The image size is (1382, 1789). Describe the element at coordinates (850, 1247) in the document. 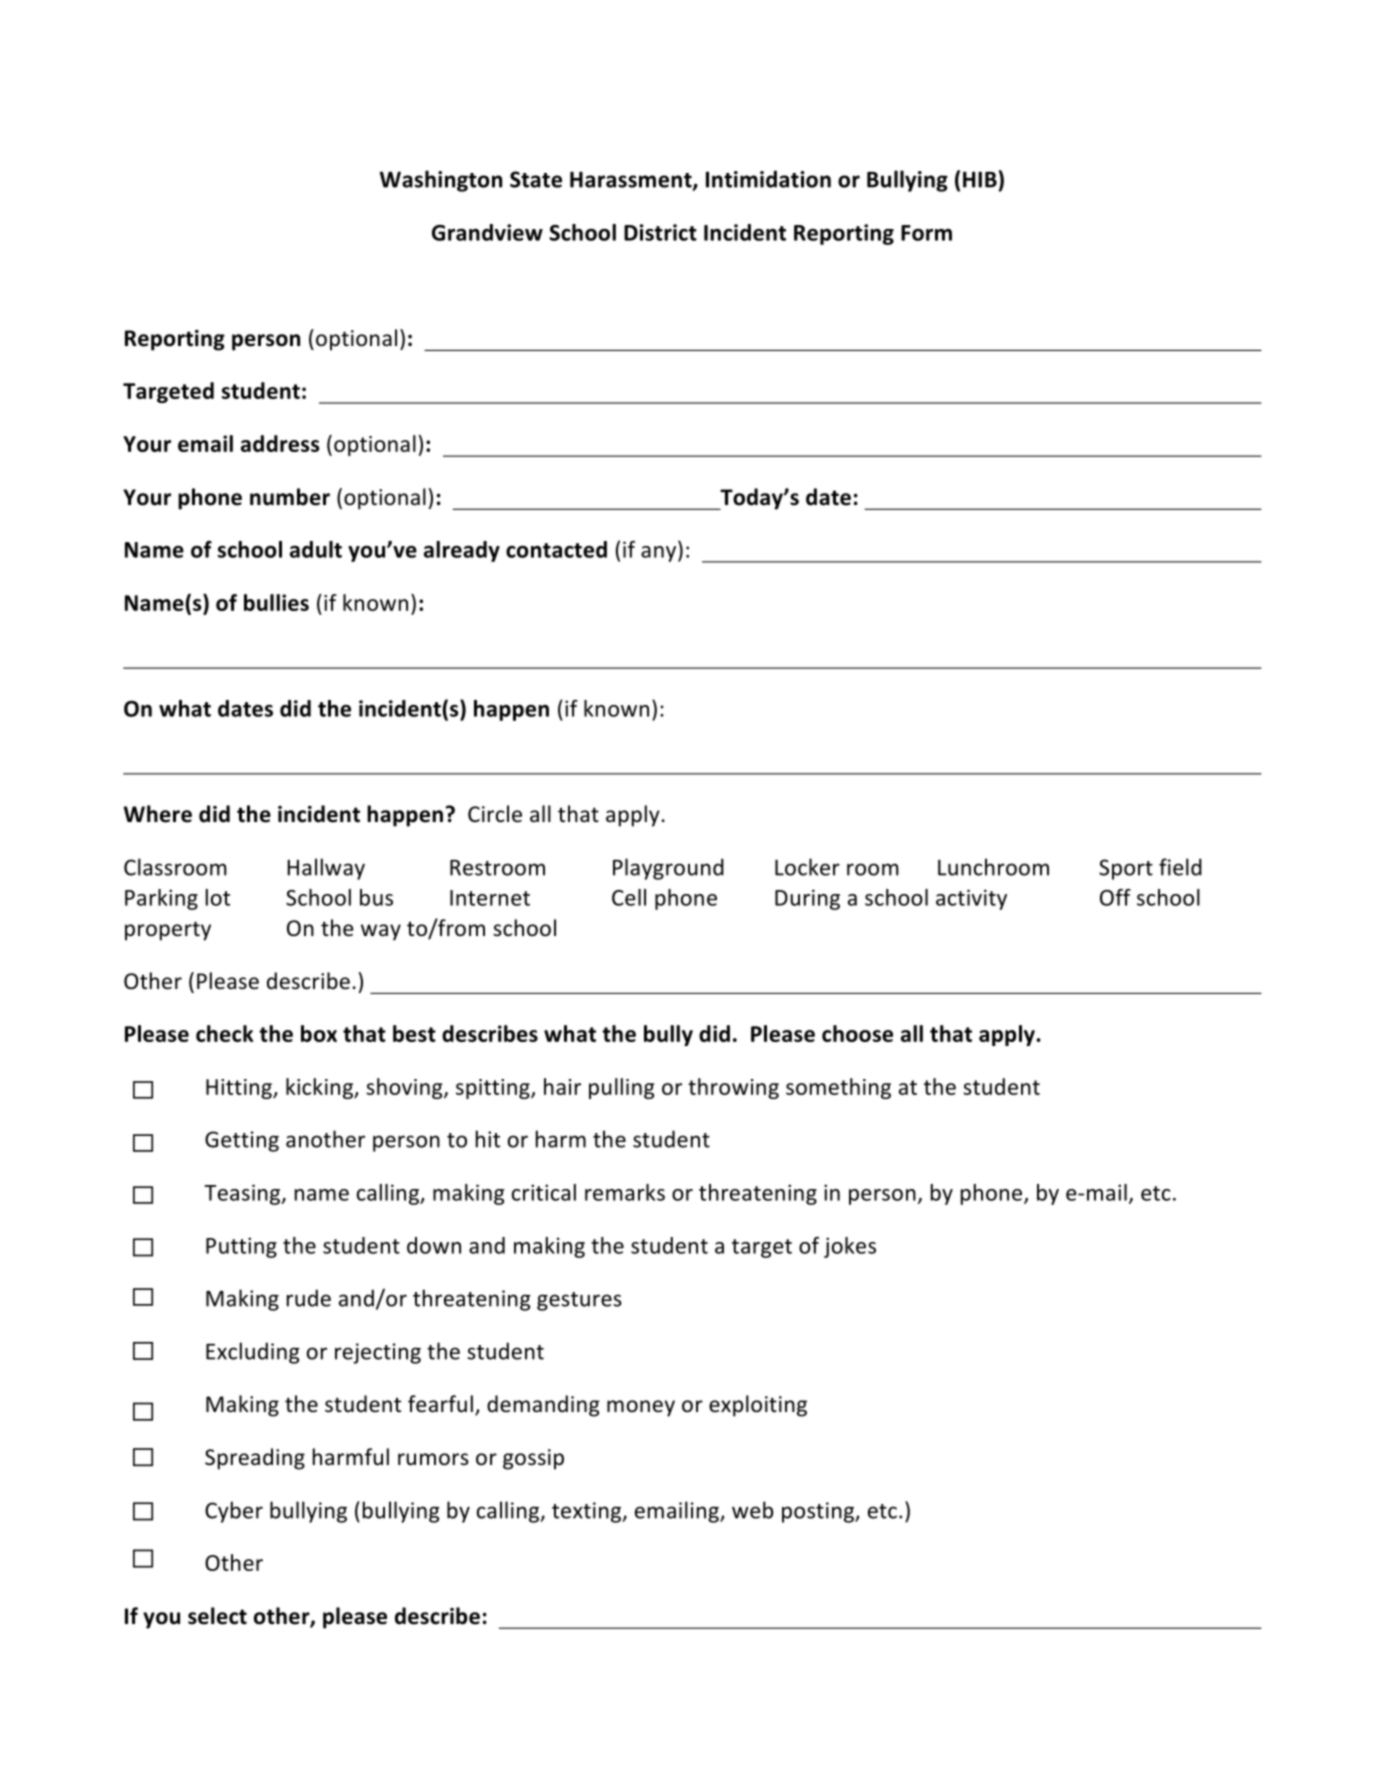

I see `jokes` at that location.
